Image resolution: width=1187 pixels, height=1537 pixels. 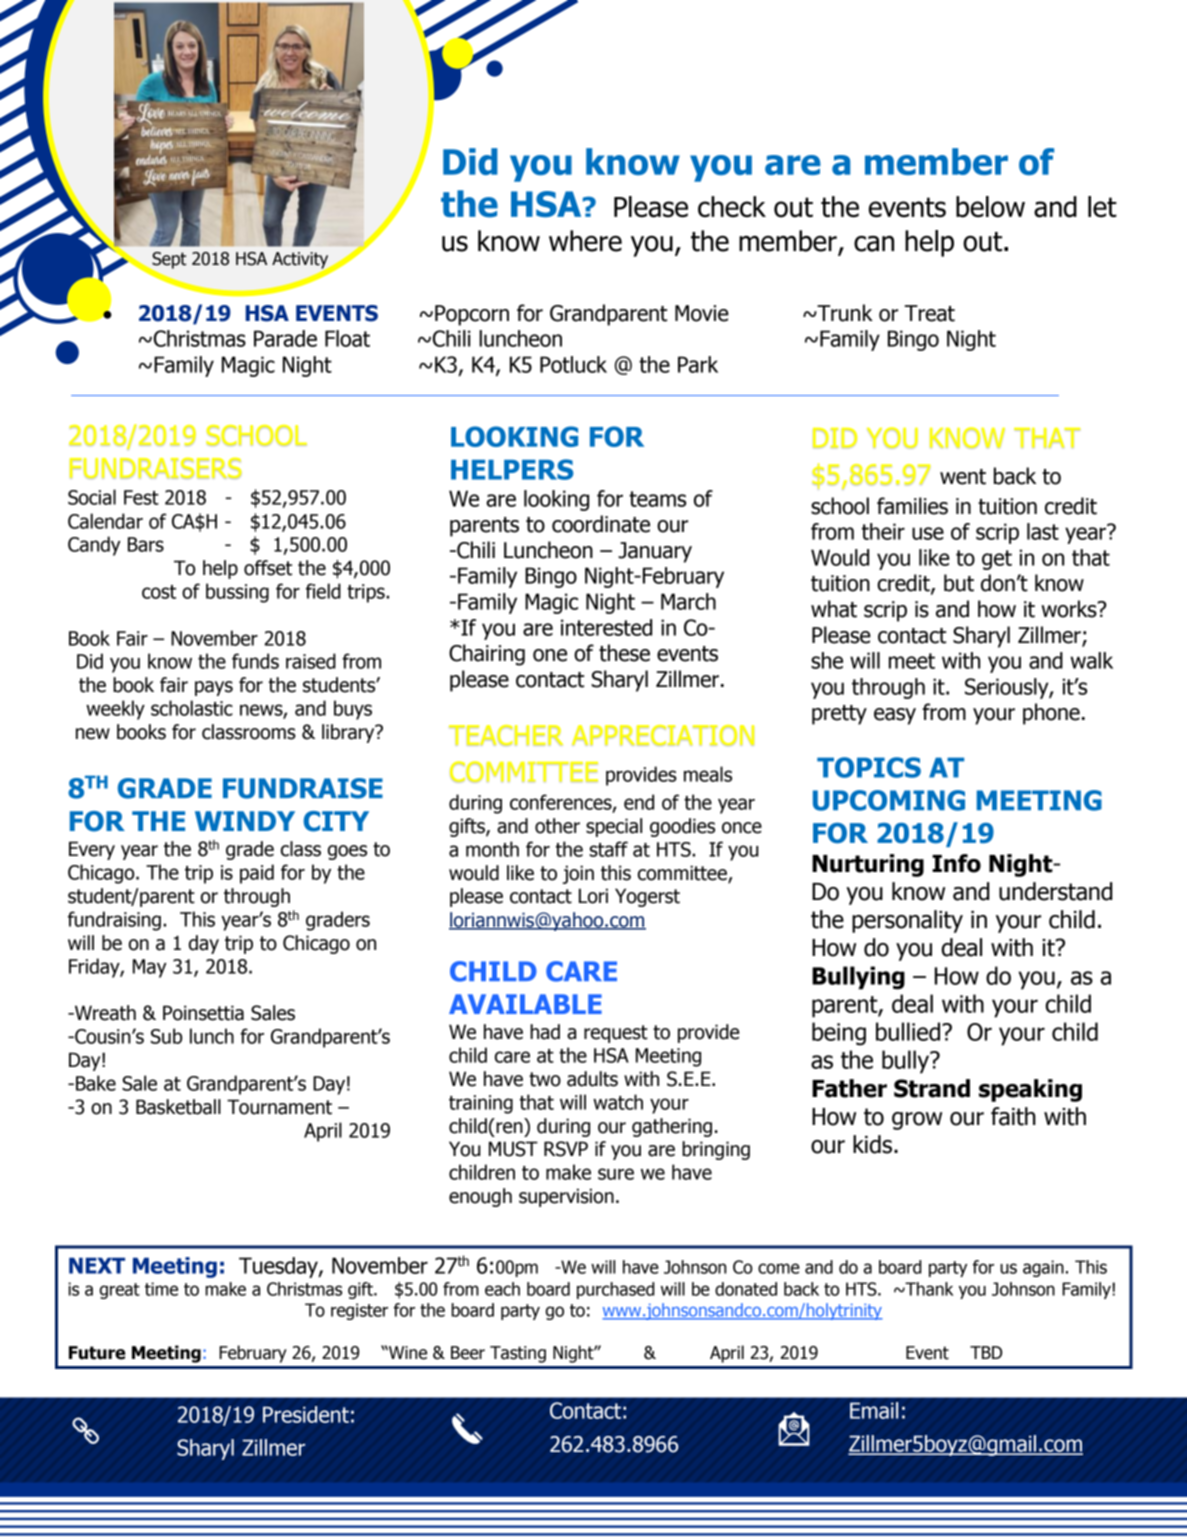 What do you see at coordinates (616, 1034) in the screenshot?
I see `request` at bounding box center [616, 1034].
